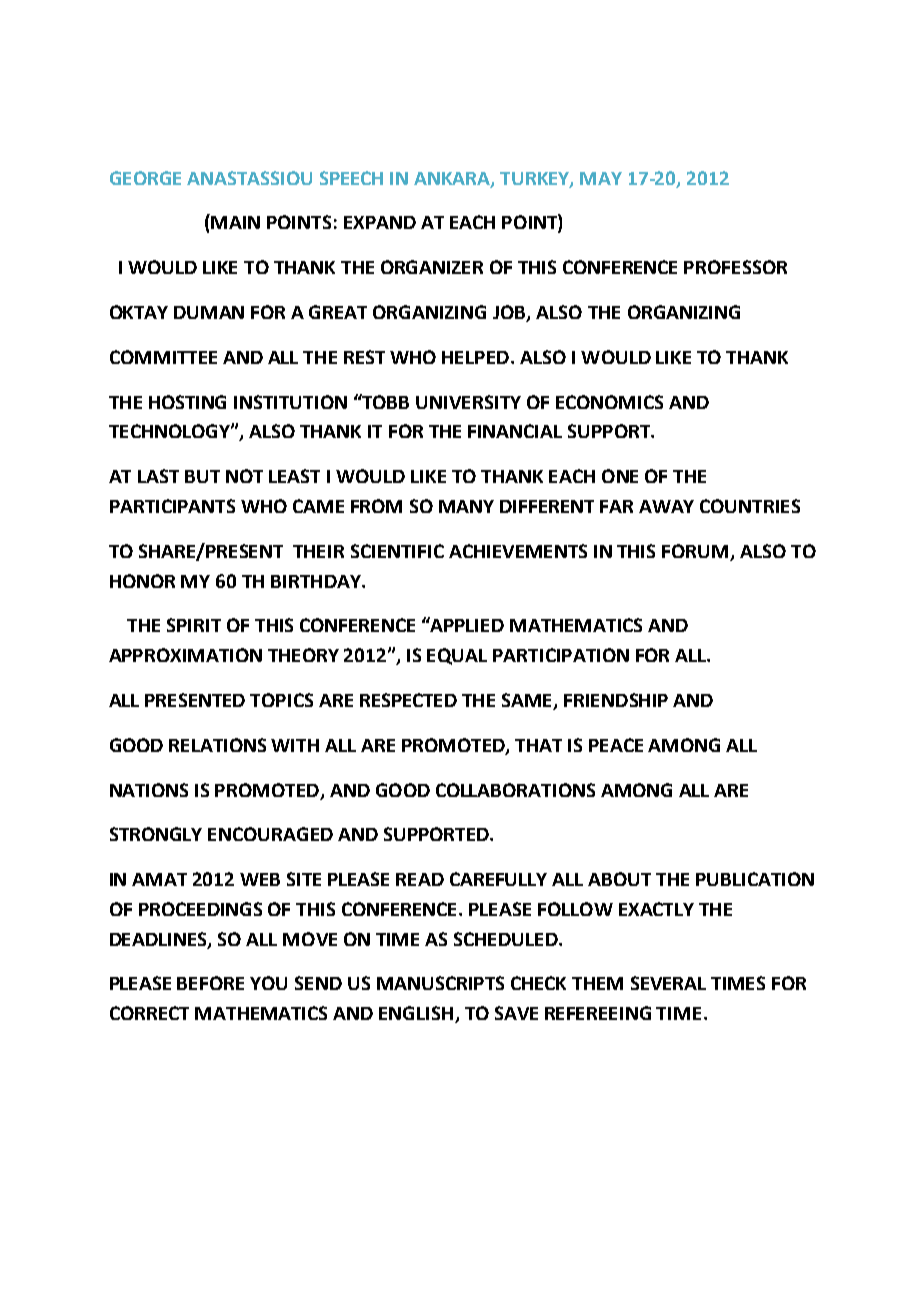 This screenshot has width=924, height=1308. Describe the element at coordinates (601, 178) in the screenshot. I see `MAY` at that location.
